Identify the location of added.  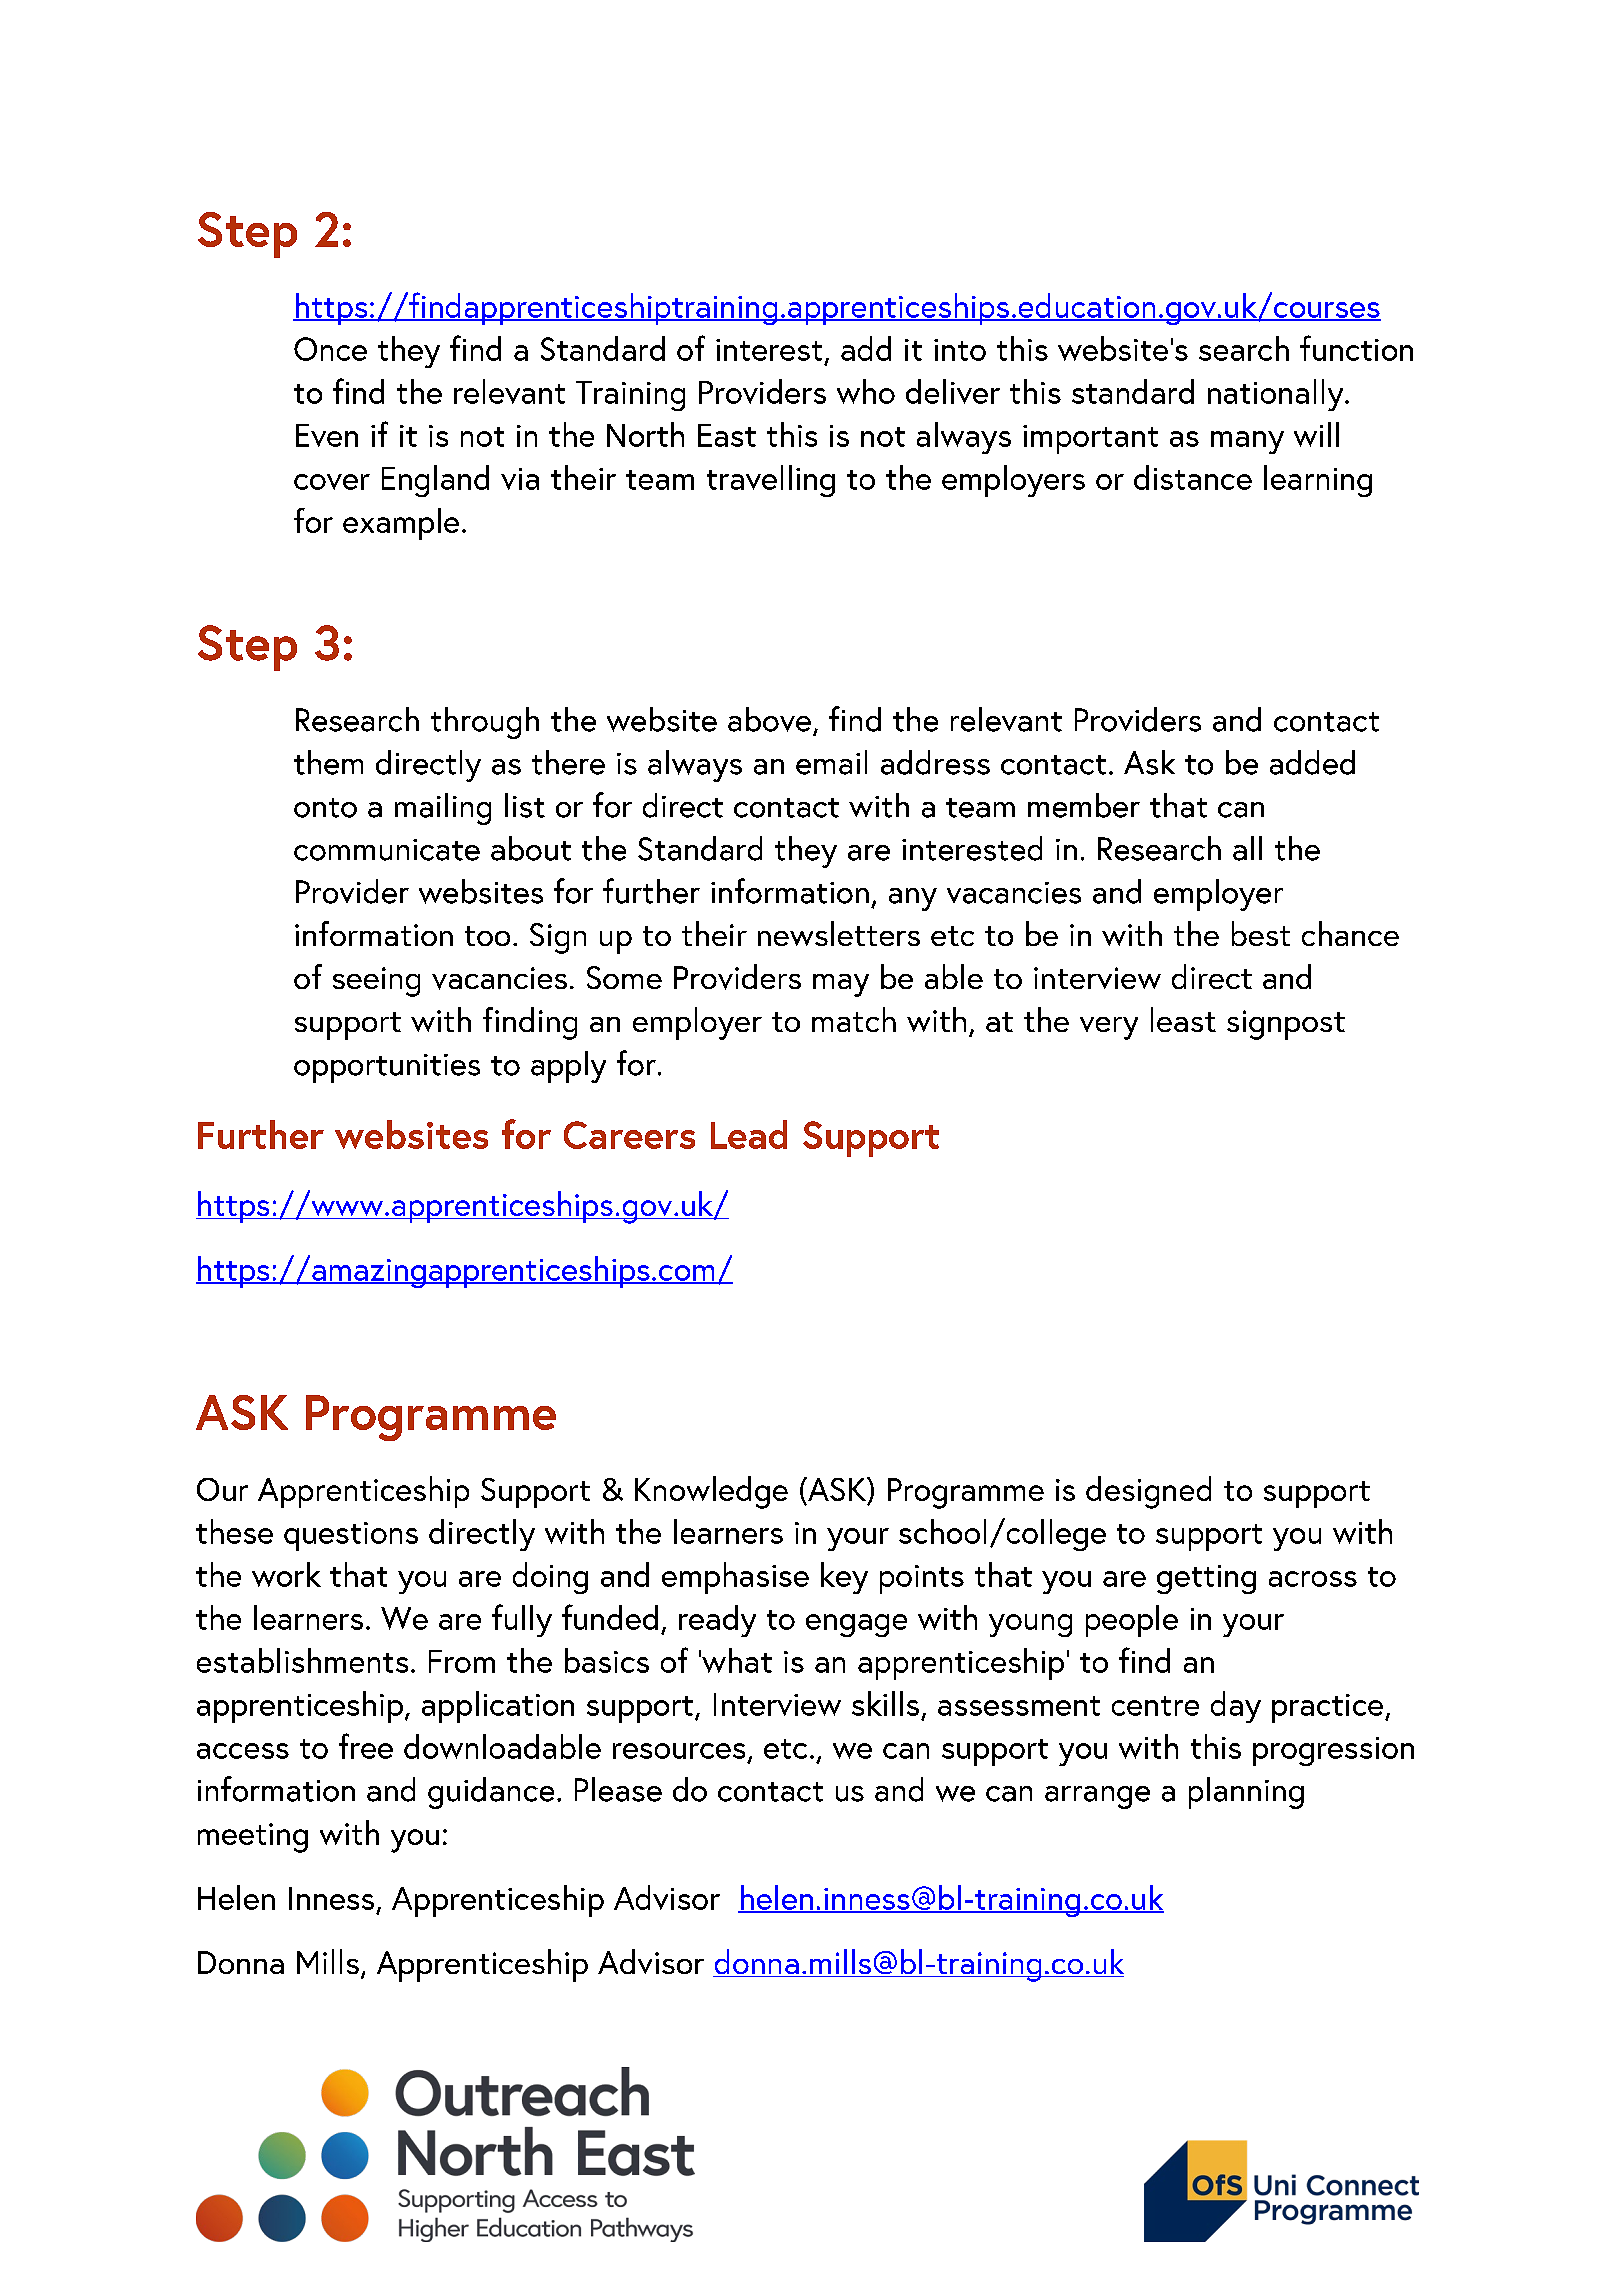
(1312, 762).
